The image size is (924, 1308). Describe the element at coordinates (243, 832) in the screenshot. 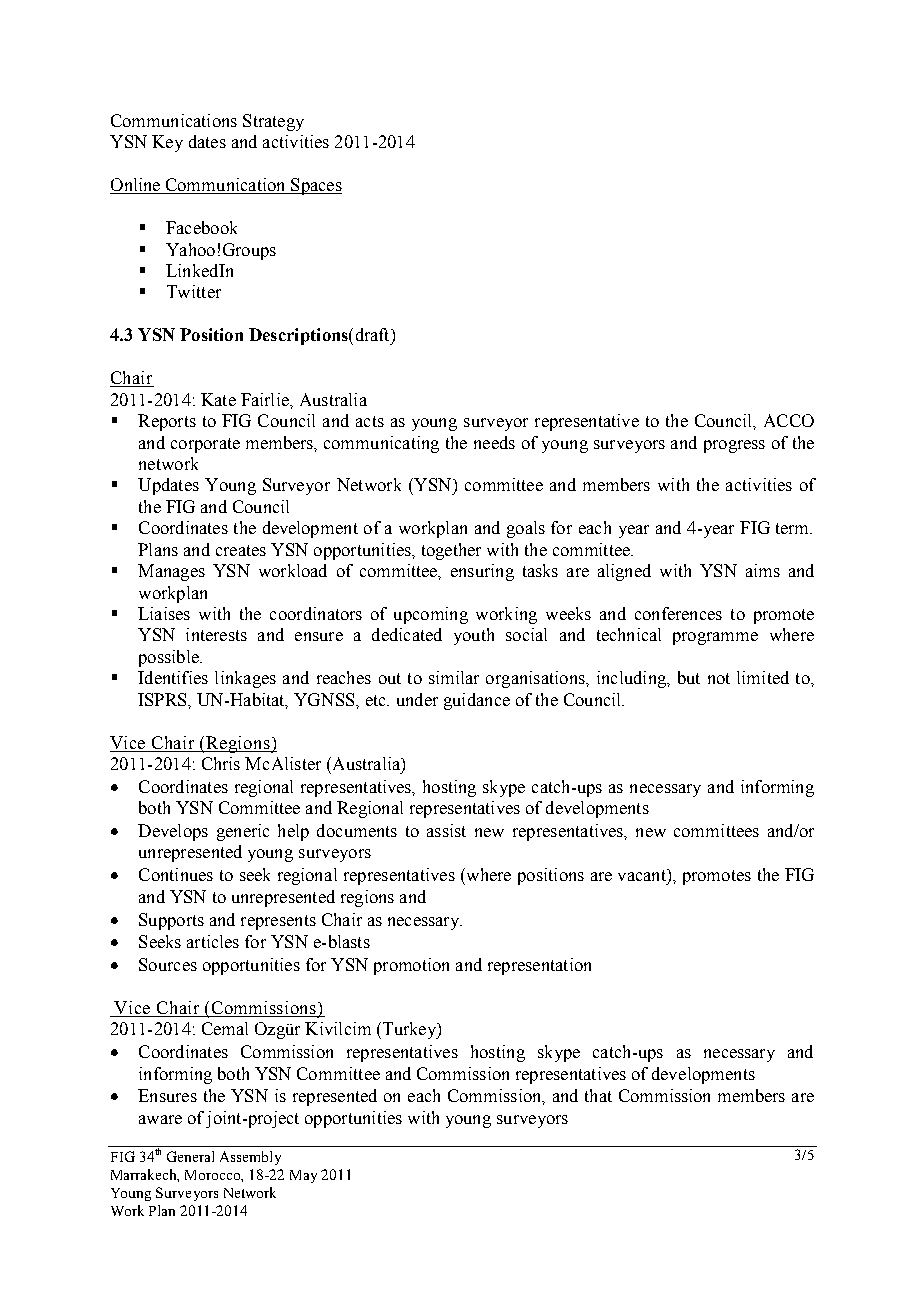

I see `generic` at that location.
